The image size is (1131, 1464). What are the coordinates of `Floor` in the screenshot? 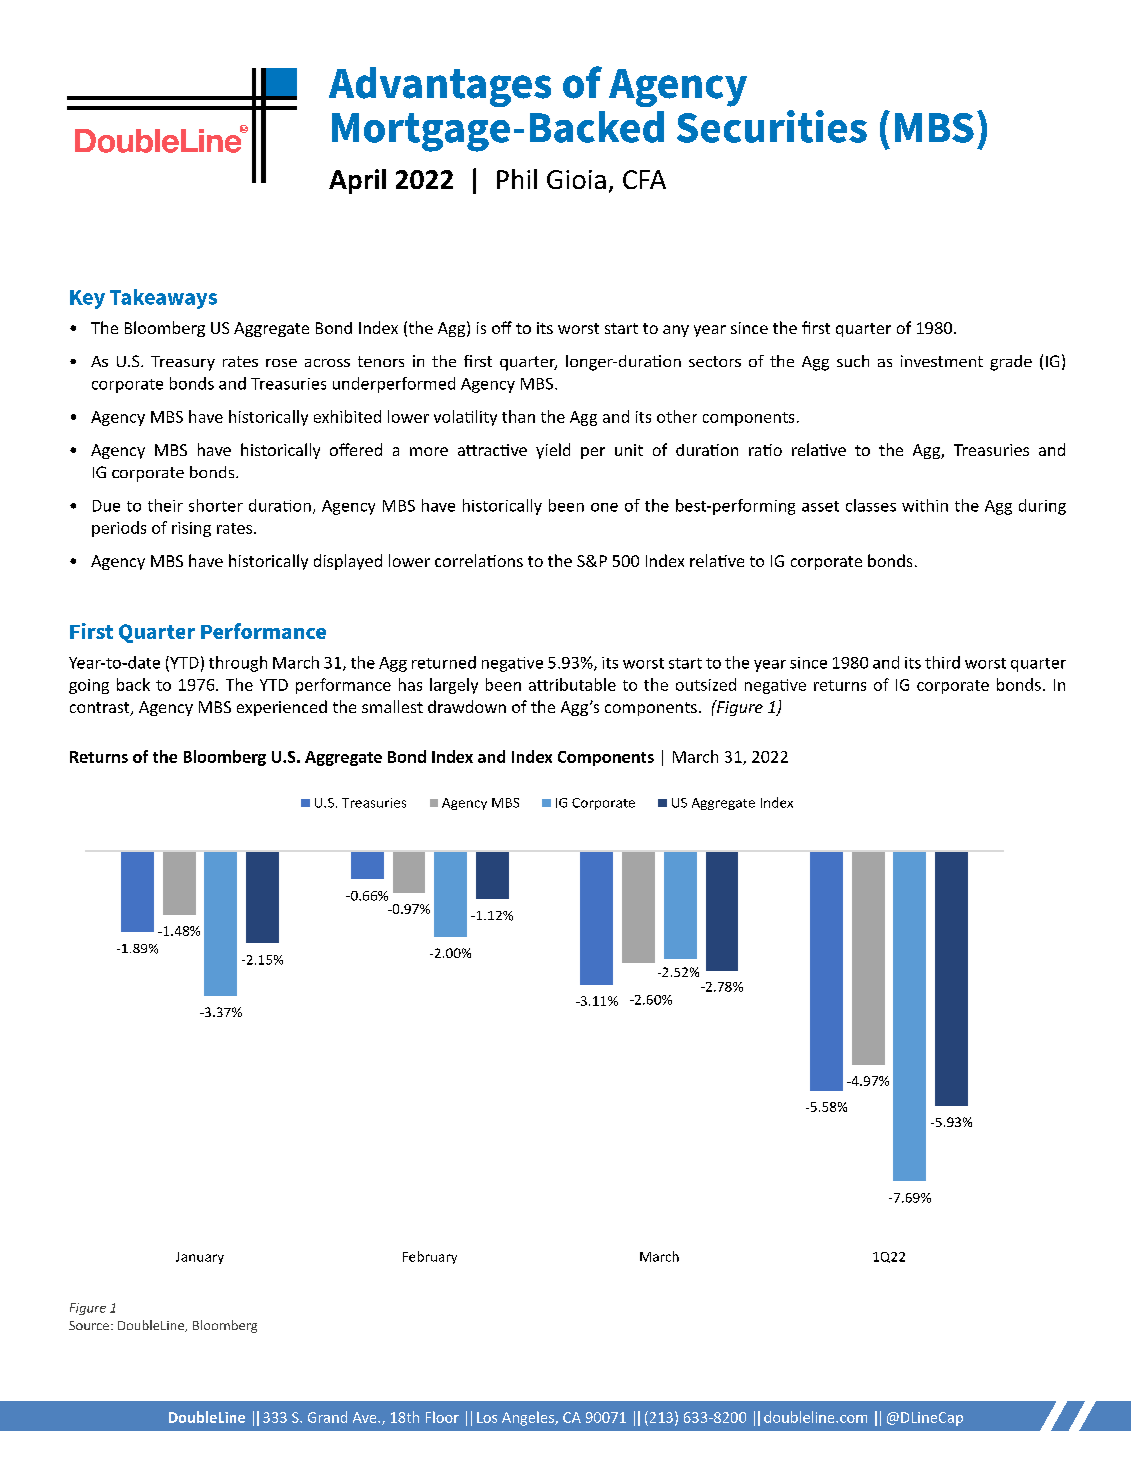 It's located at (442, 1417).
